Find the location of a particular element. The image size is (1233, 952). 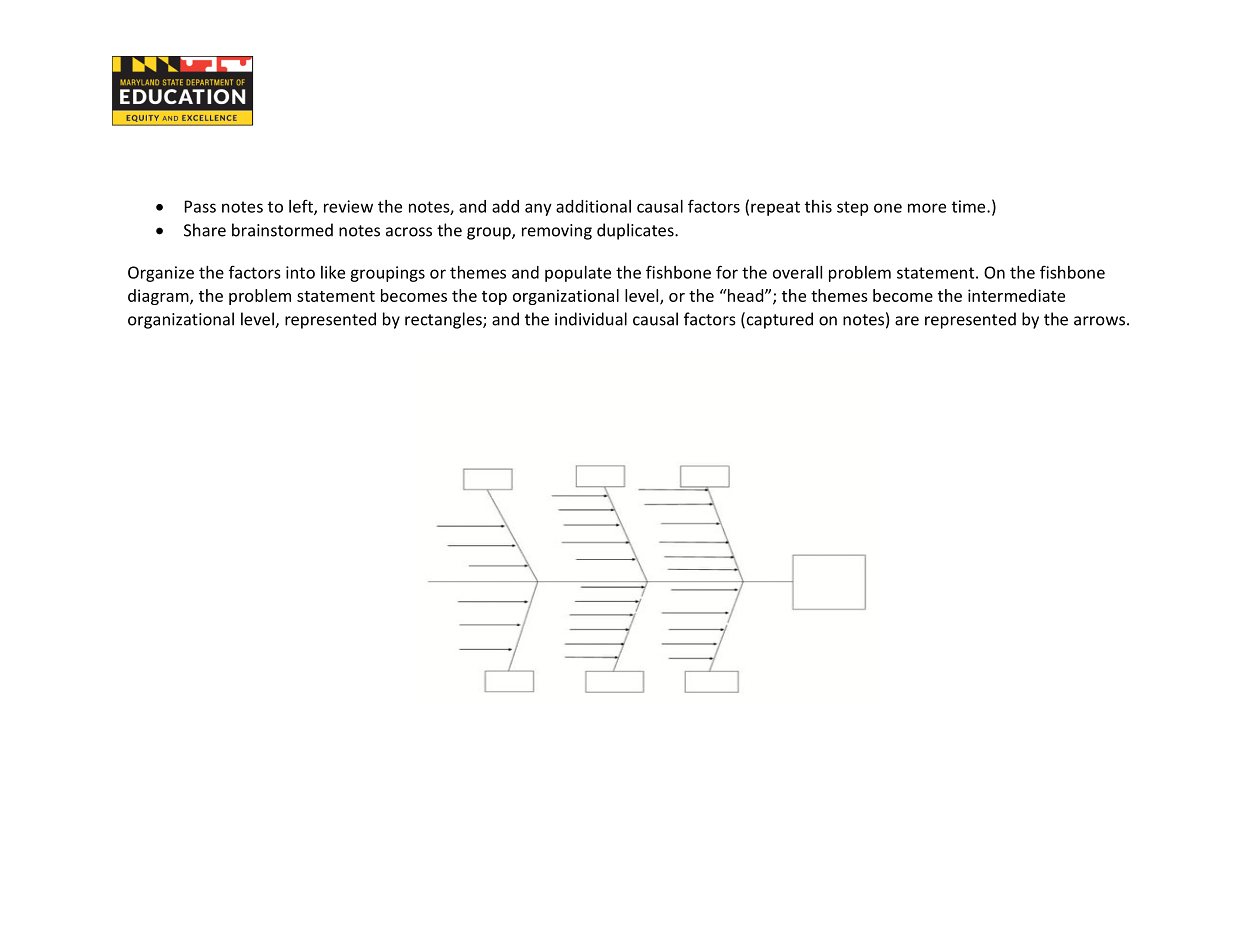

individual is located at coordinates (591, 319).
